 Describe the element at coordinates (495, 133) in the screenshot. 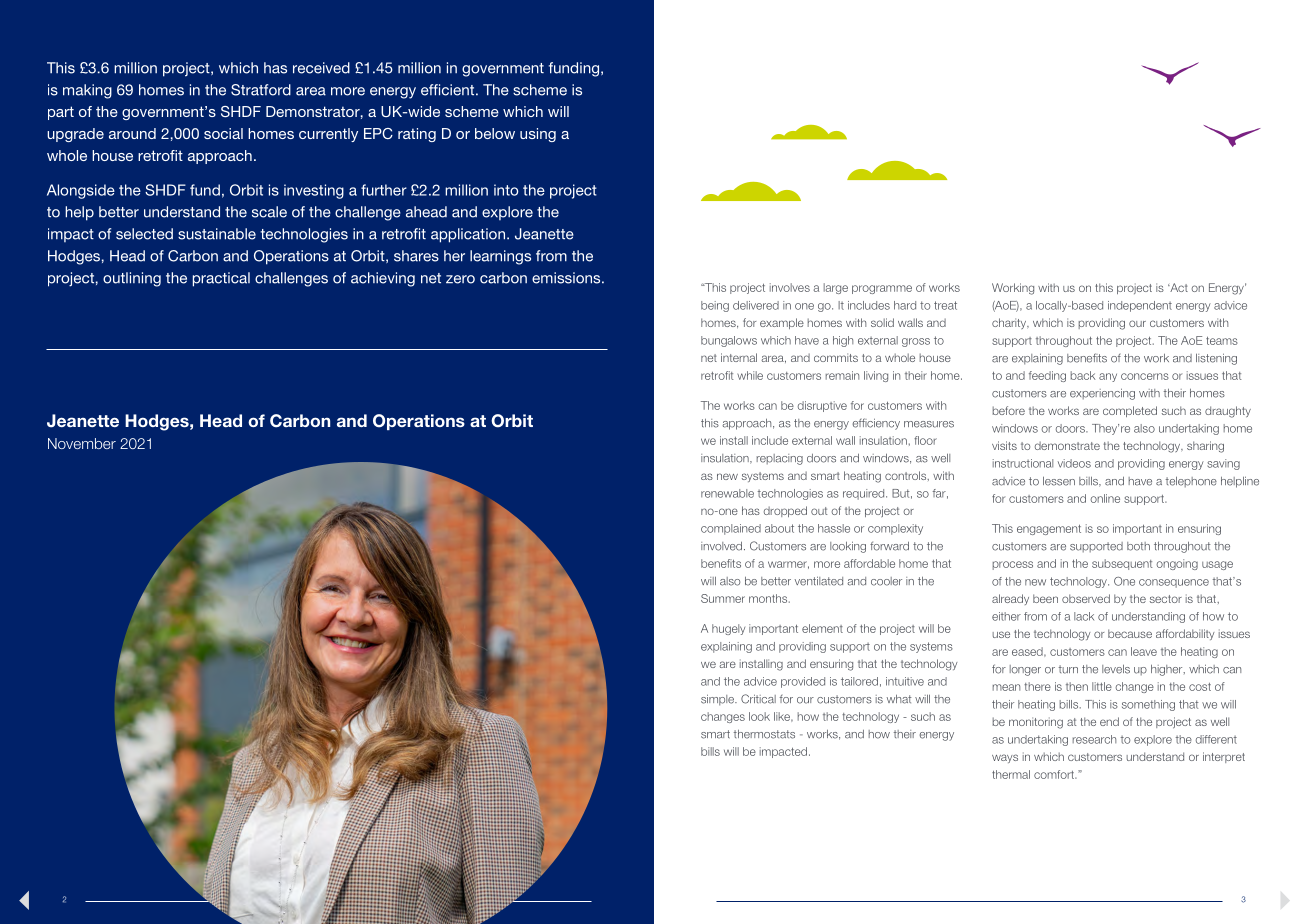

I see `below` at that location.
